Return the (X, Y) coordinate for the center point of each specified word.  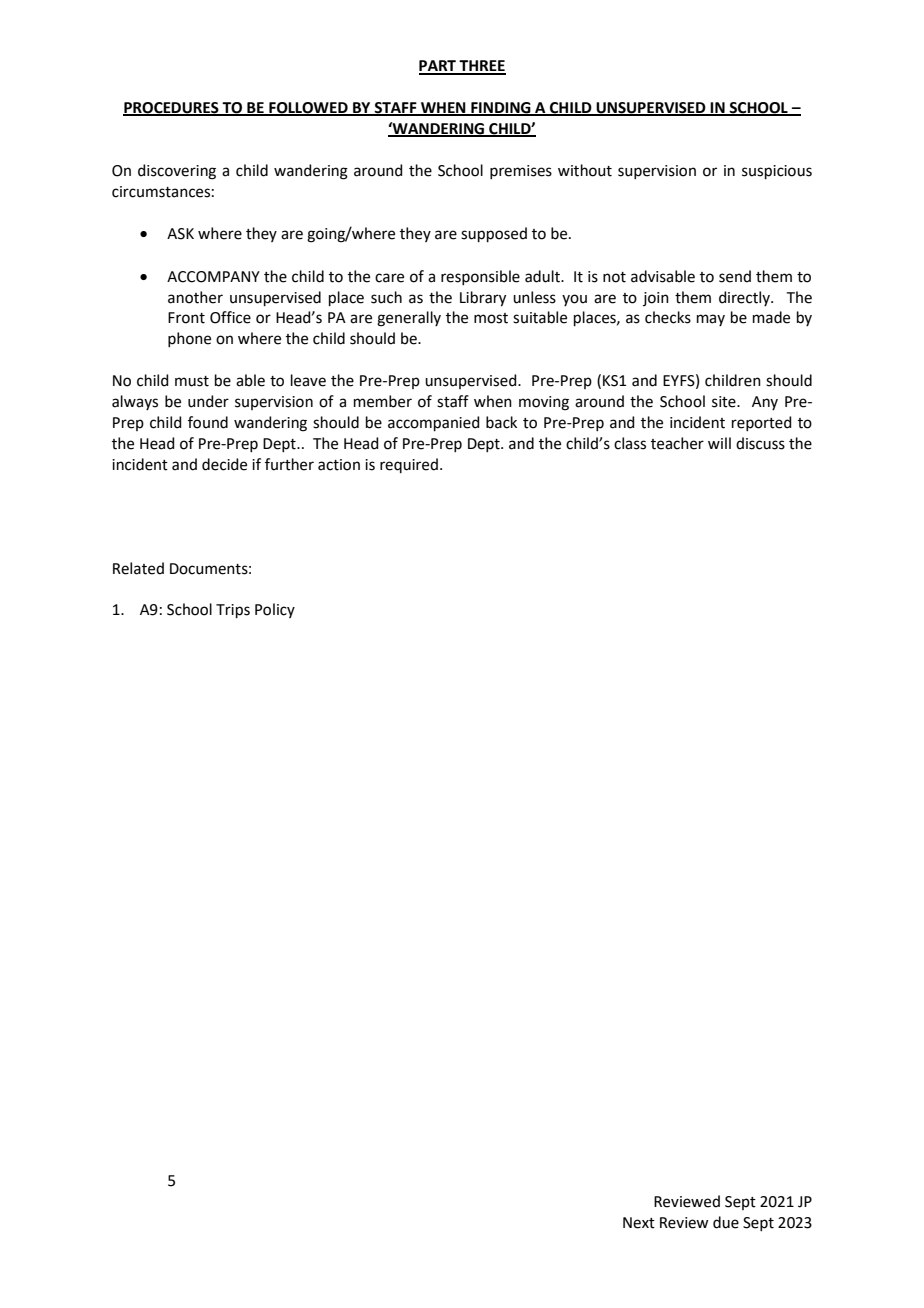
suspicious (777, 172)
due (726, 1222)
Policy (275, 610)
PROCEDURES (172, 109)
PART (438, 67)
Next (639, 1223)
